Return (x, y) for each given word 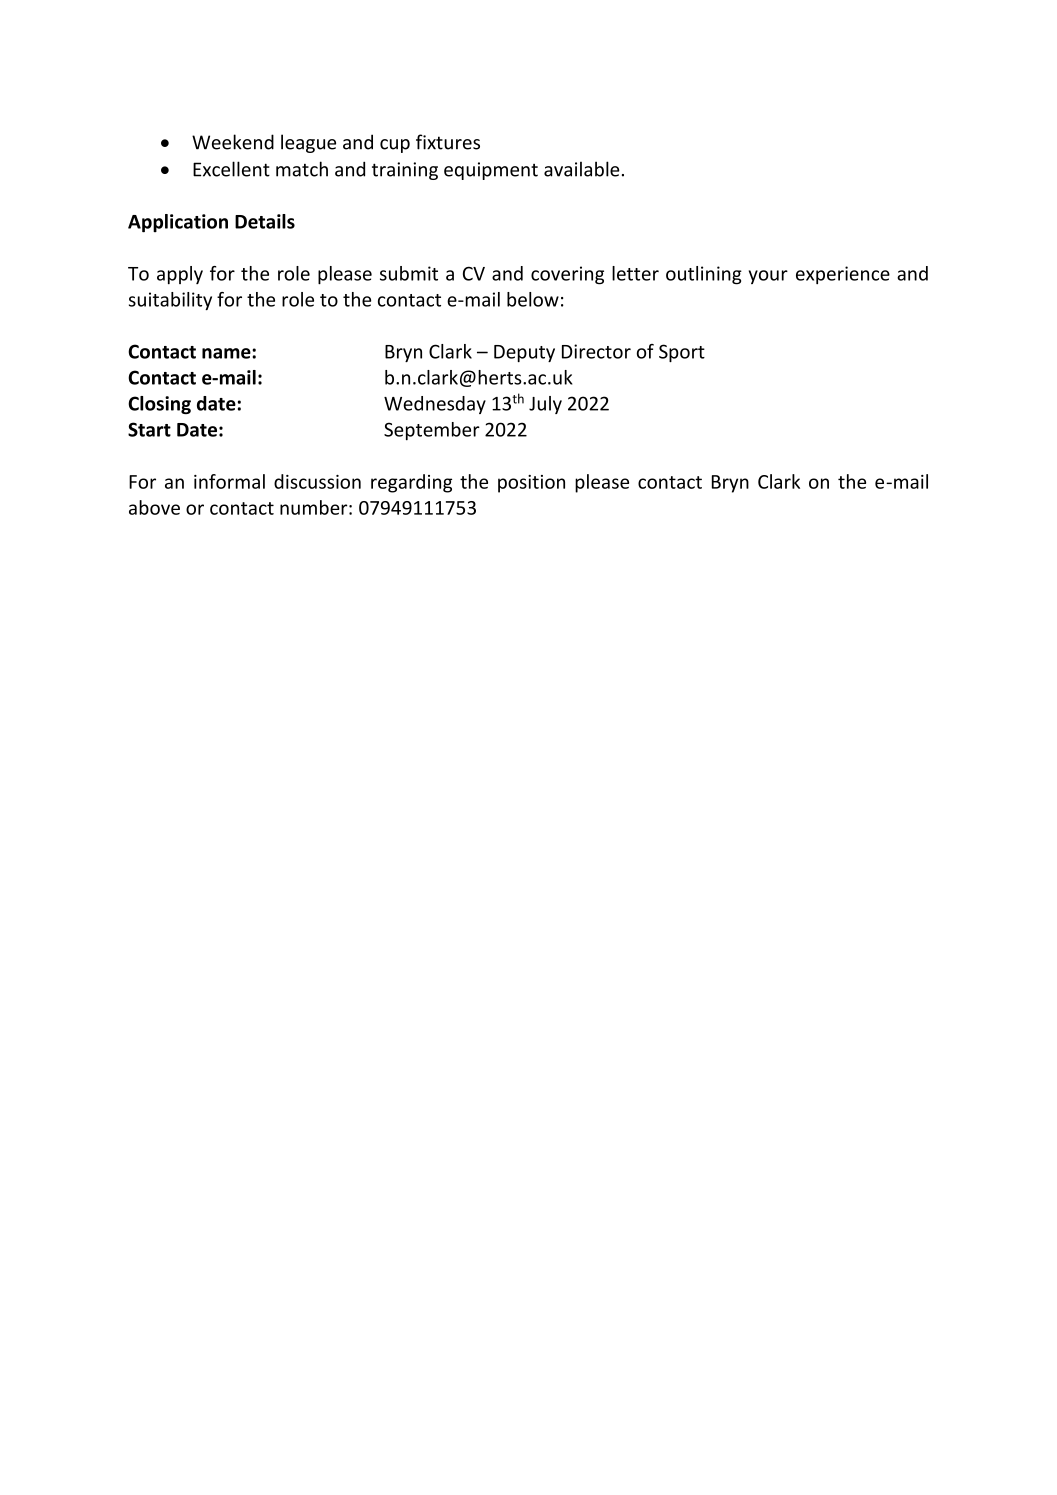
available (582, 169)
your (768, 277)
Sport (682, 353)
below (533, 299)
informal (229, 481)
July (545, 405)
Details (265, 221)
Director (596, 351)
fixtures (448, 142)
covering (567, 275)
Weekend (233, 142)
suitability (170, 301)
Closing (159, 405)
